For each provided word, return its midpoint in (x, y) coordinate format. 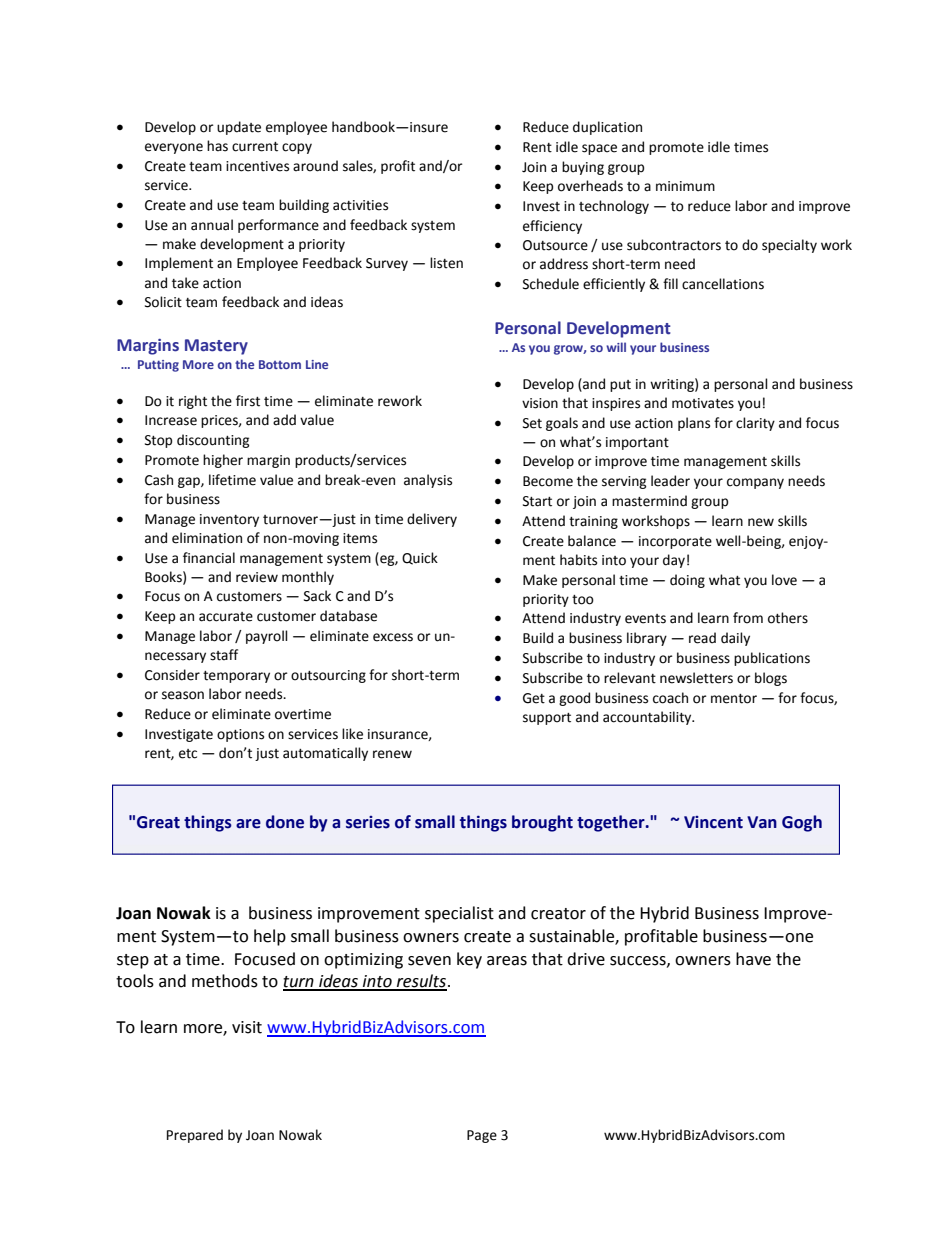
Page (482, 1136)
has (217, 146)
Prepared (195, 1136)
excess (393, 637)
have (753, 959)
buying (583, 168)
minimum (685, 186)
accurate (226, 617)
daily (735, 639)
